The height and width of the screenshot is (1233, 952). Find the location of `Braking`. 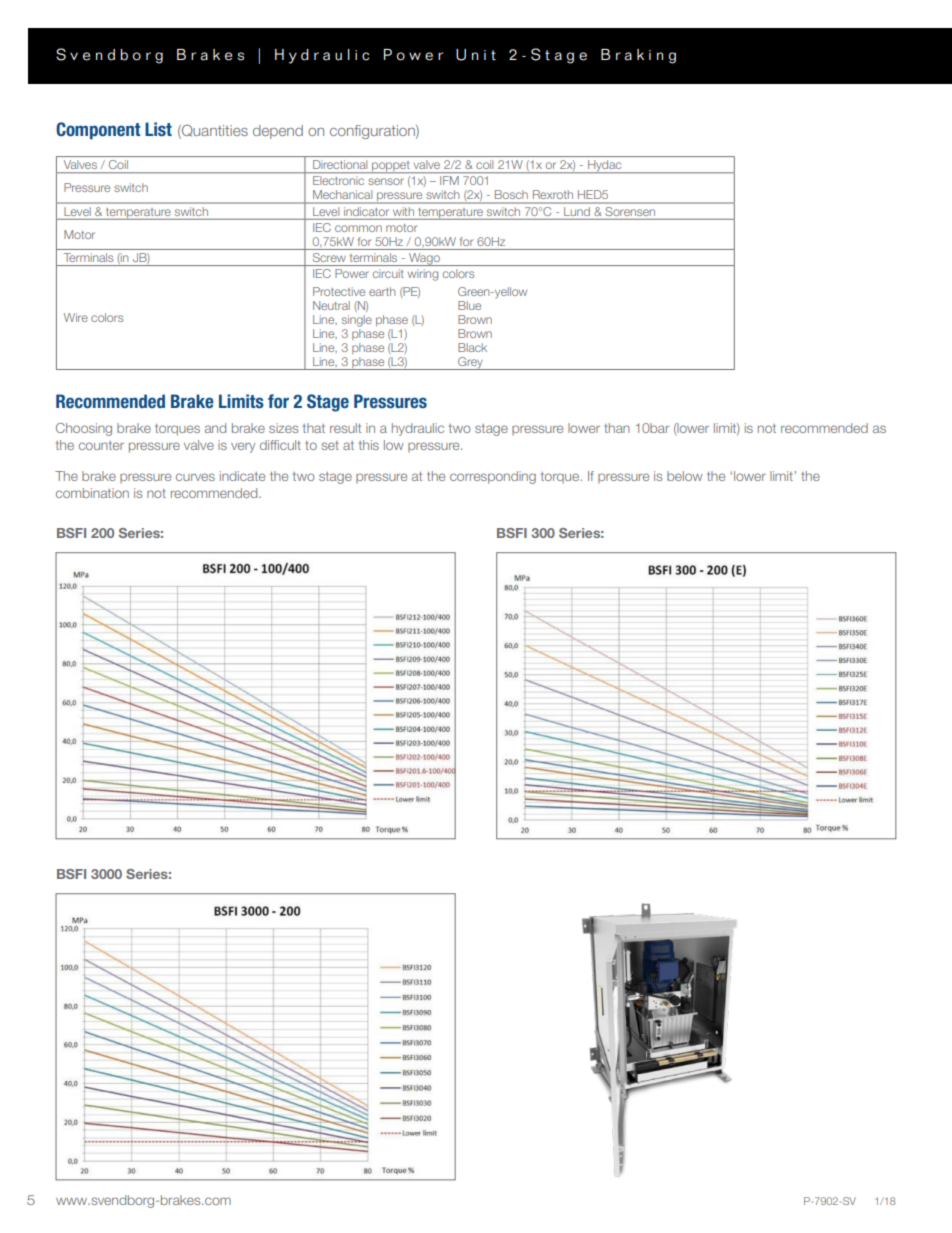

Braking is located at coordinates (638, 56).
